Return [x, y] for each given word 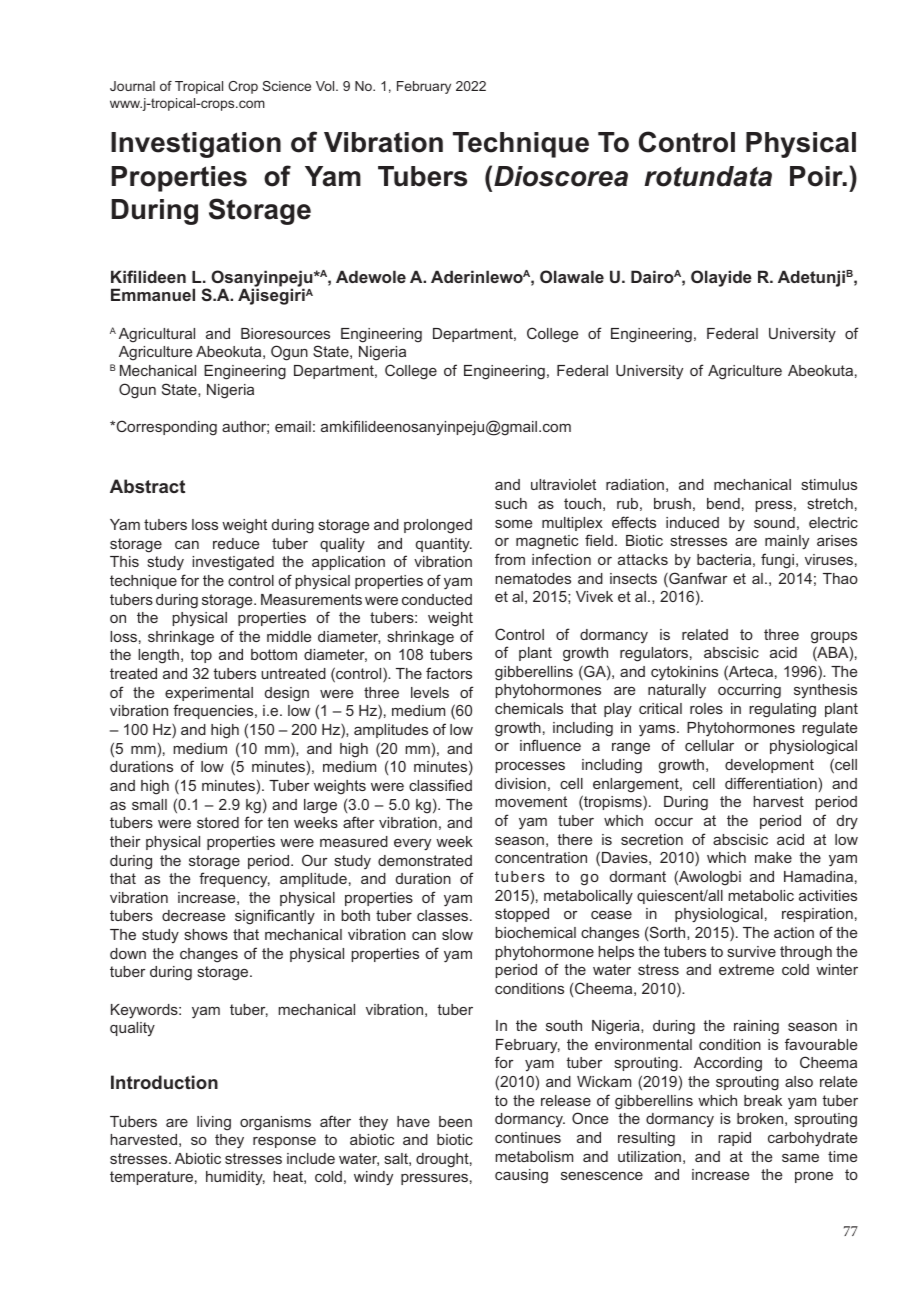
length [158, 656]
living [214, 1123]
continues [528, 1137]
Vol [326, 86]
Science [286, 86]
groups [834, 638]
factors [449, 673]
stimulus [829, 484]
